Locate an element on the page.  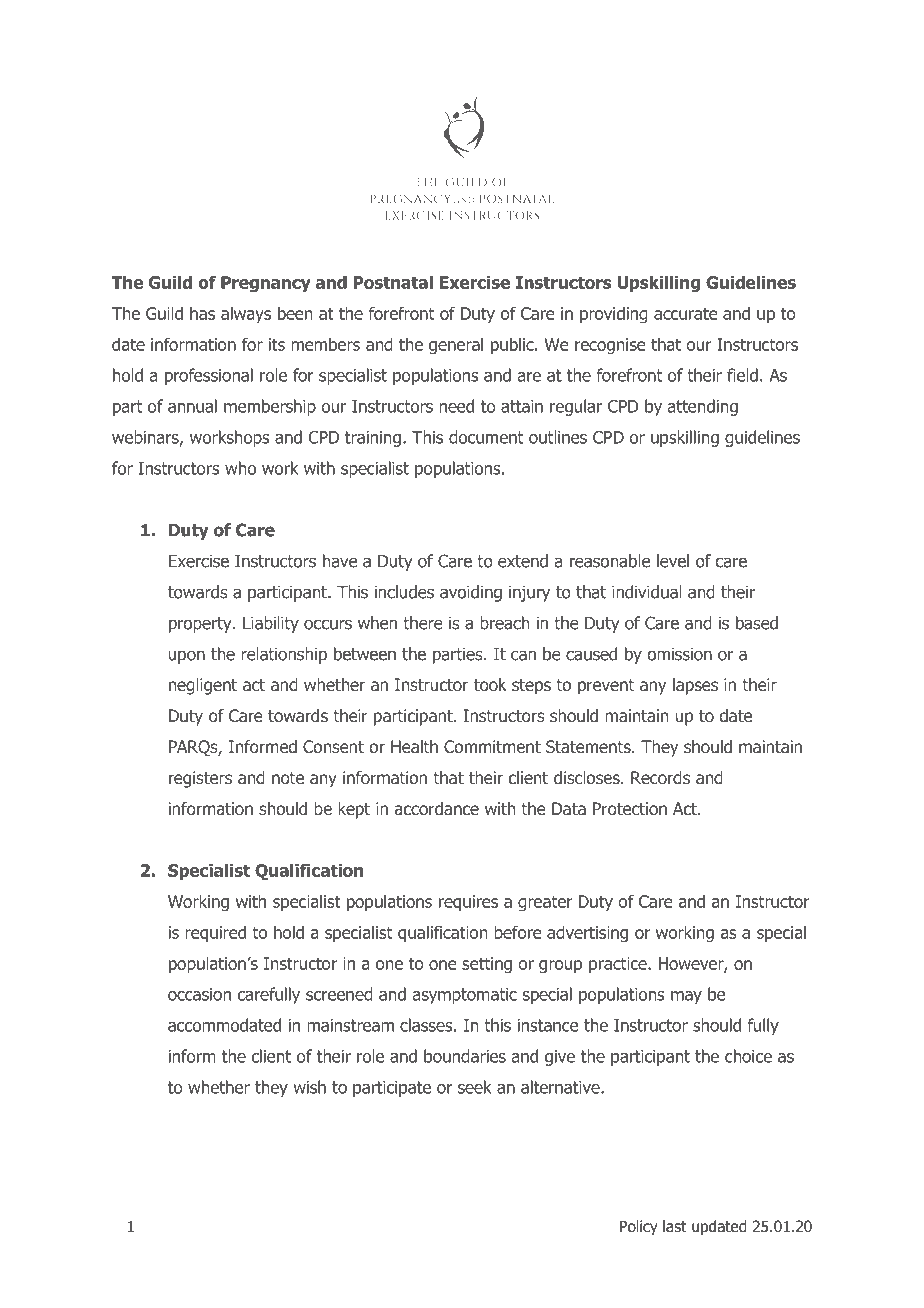
accurate is located at coordinates (686, 313).
